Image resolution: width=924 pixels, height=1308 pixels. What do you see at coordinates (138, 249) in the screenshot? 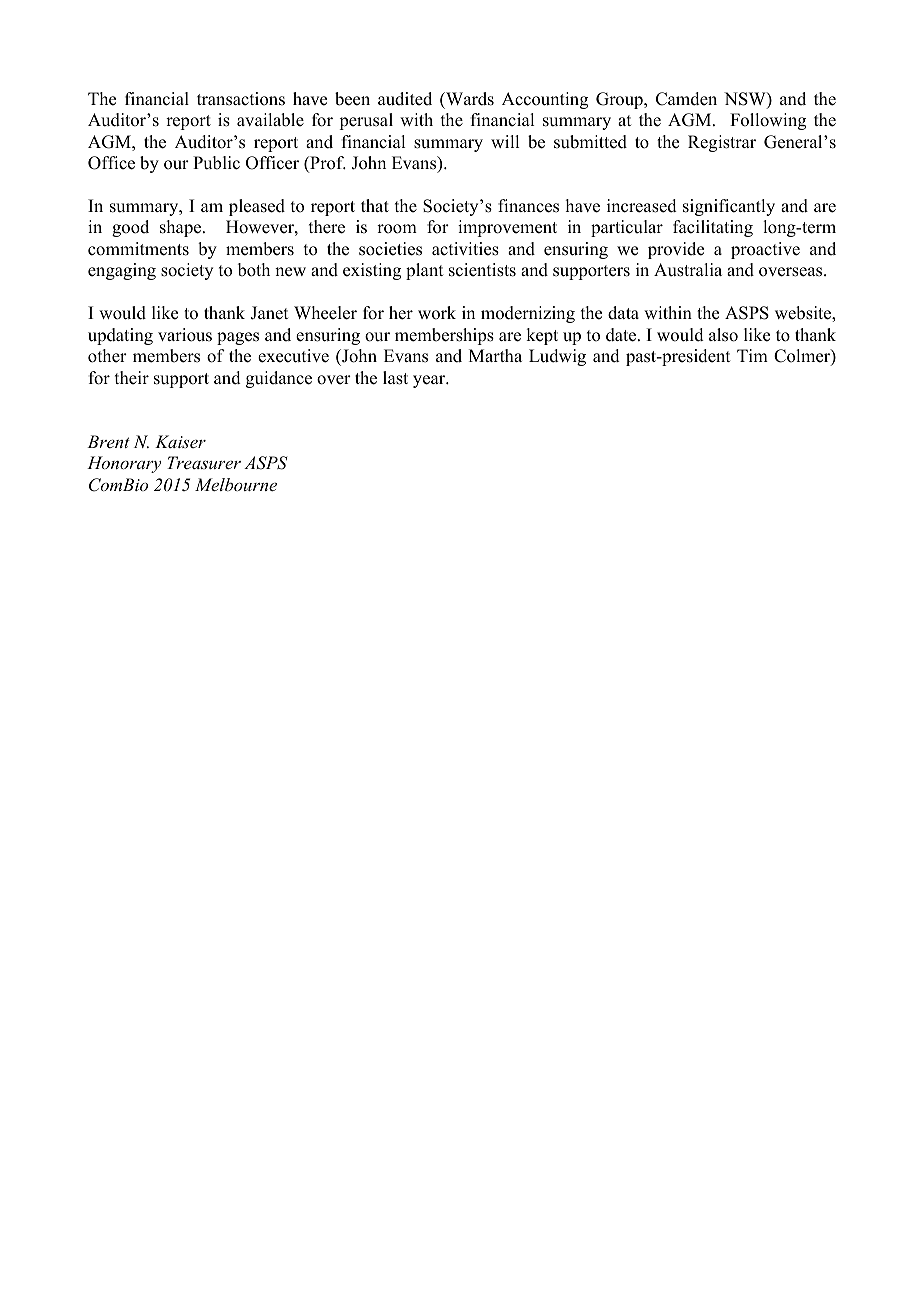
I see `commitments` at bounding box center [138, 249].
